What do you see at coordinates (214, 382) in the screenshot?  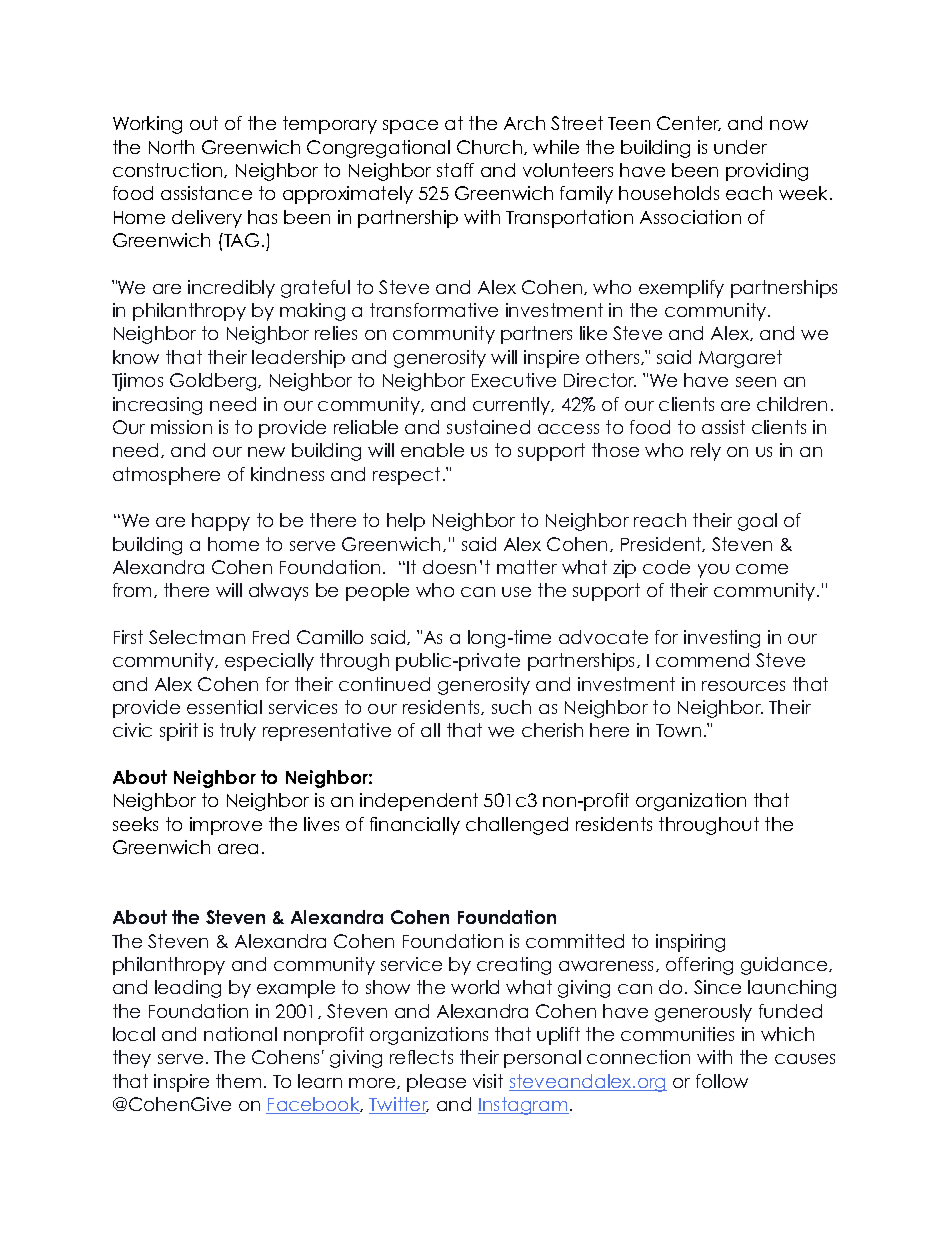 I see `Goldberg` at bounding box center [214, 382].
